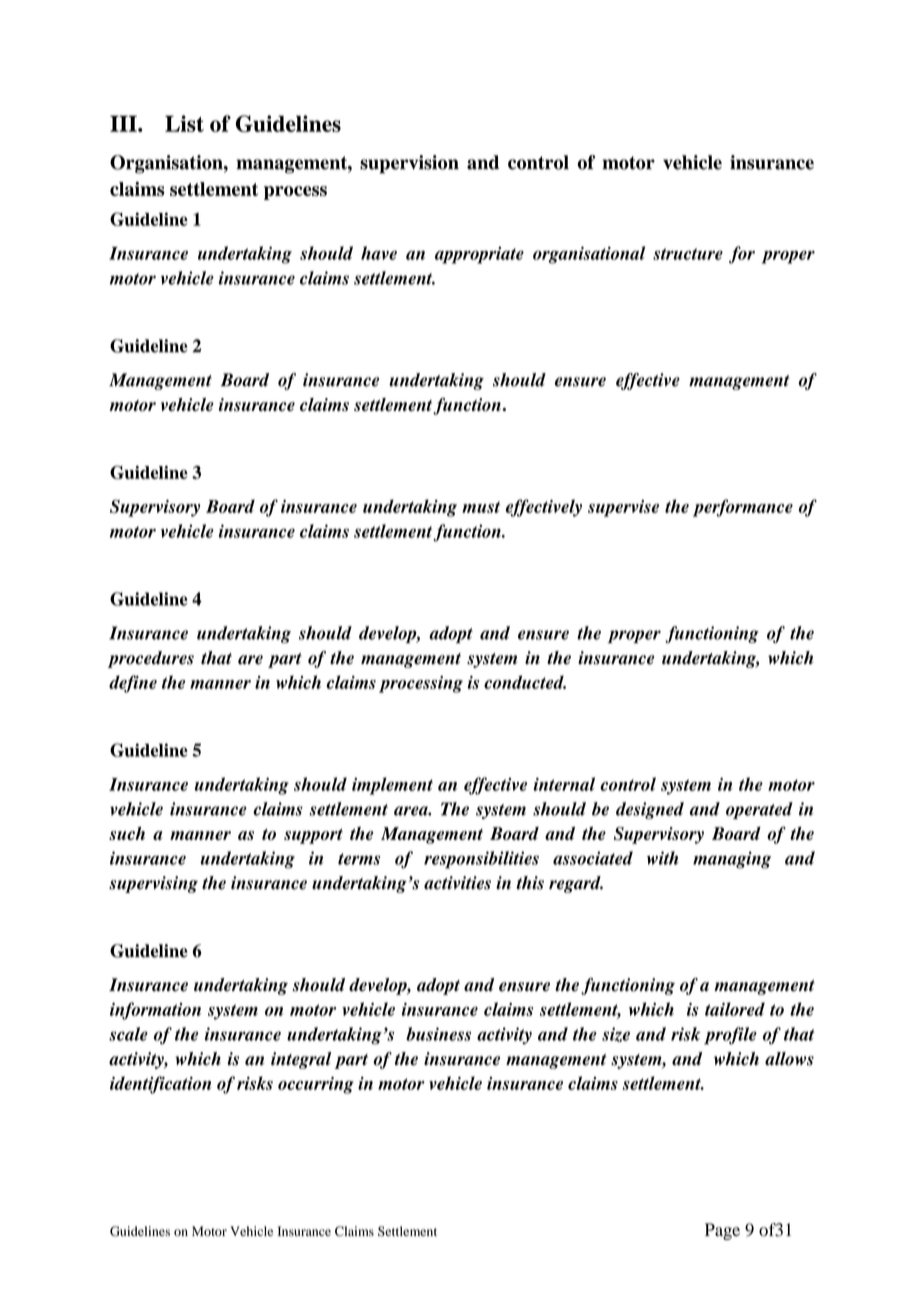 Image resolution: width=924 pixels, height=1308 pixels. Describe the element at coordinates (161, 1085) in the page. I see `identification` at that location.
